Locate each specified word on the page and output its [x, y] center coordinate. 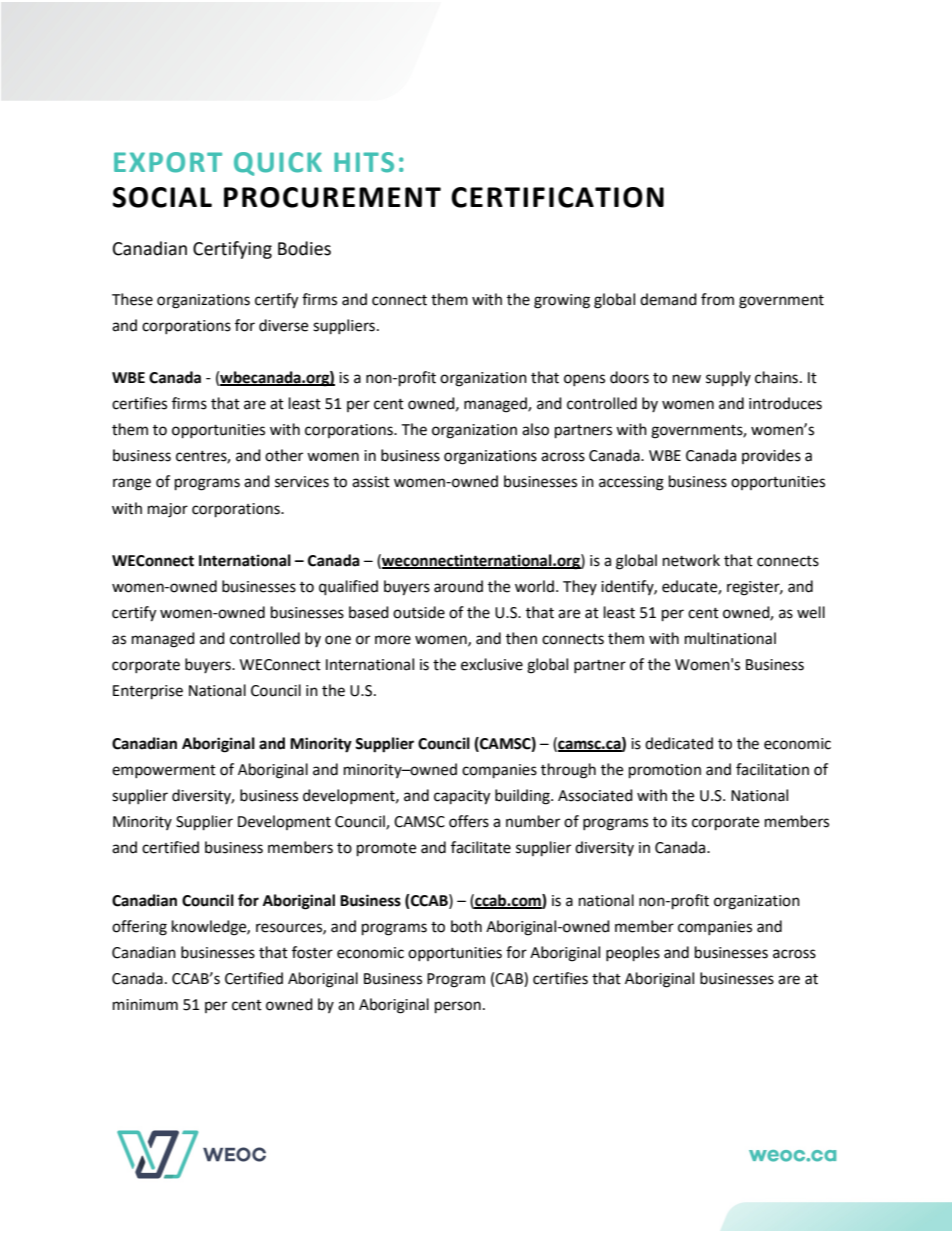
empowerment [164, 771]
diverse [283, 325]
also [535, 429]
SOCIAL [162, 197]
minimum [145, 1005]
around [458, 586]
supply [728, 378]
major [168, 510]
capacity [462, 797]
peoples [633, 954]
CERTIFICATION [557, 197]
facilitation [772, 769]
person [458, 1007]
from [717, 299]
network [691, 560]
